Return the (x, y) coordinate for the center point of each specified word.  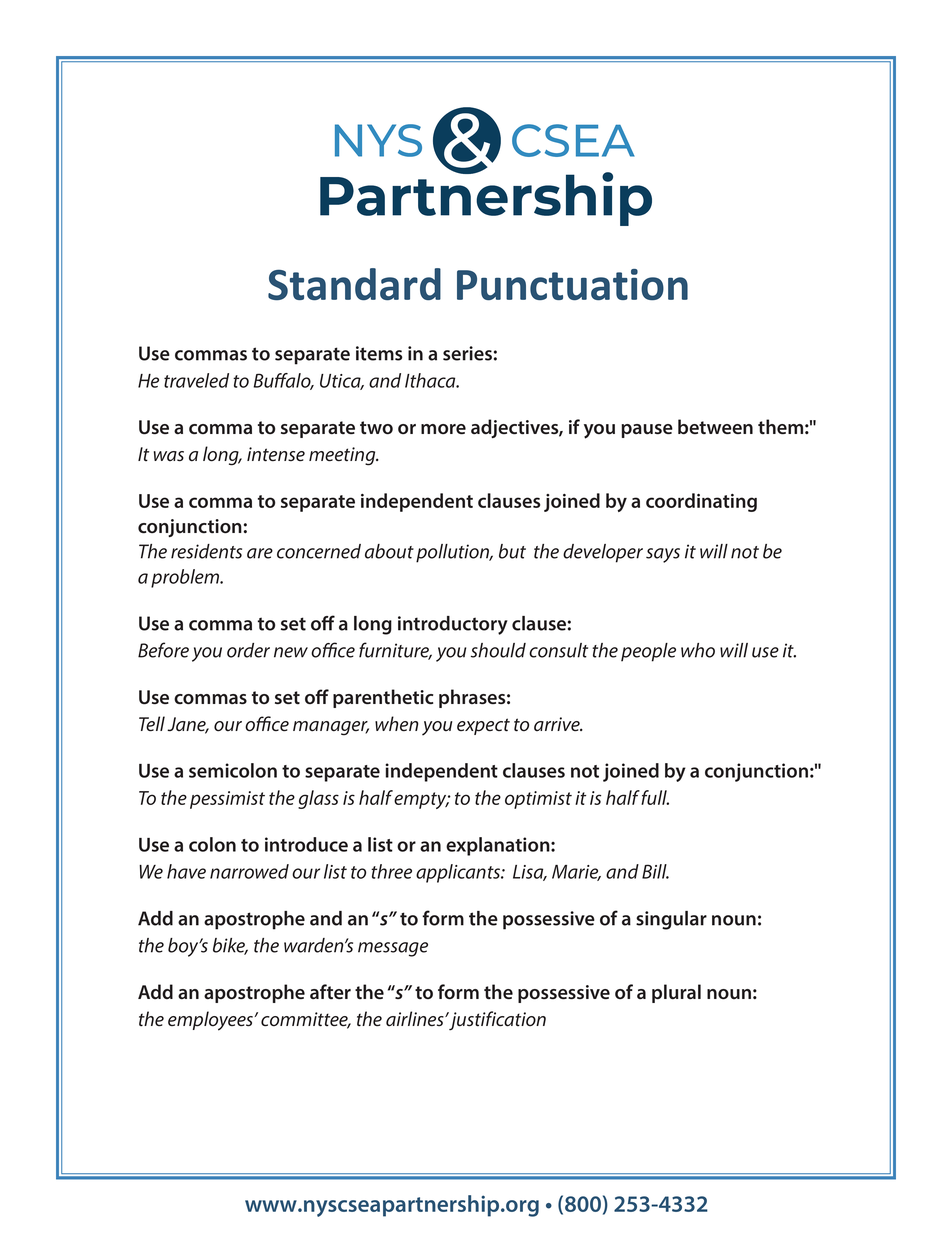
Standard (354, 284)
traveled (196, 380)
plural (676, 993)
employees (212, 1021)
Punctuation (572, 284)
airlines (416, 1019)
